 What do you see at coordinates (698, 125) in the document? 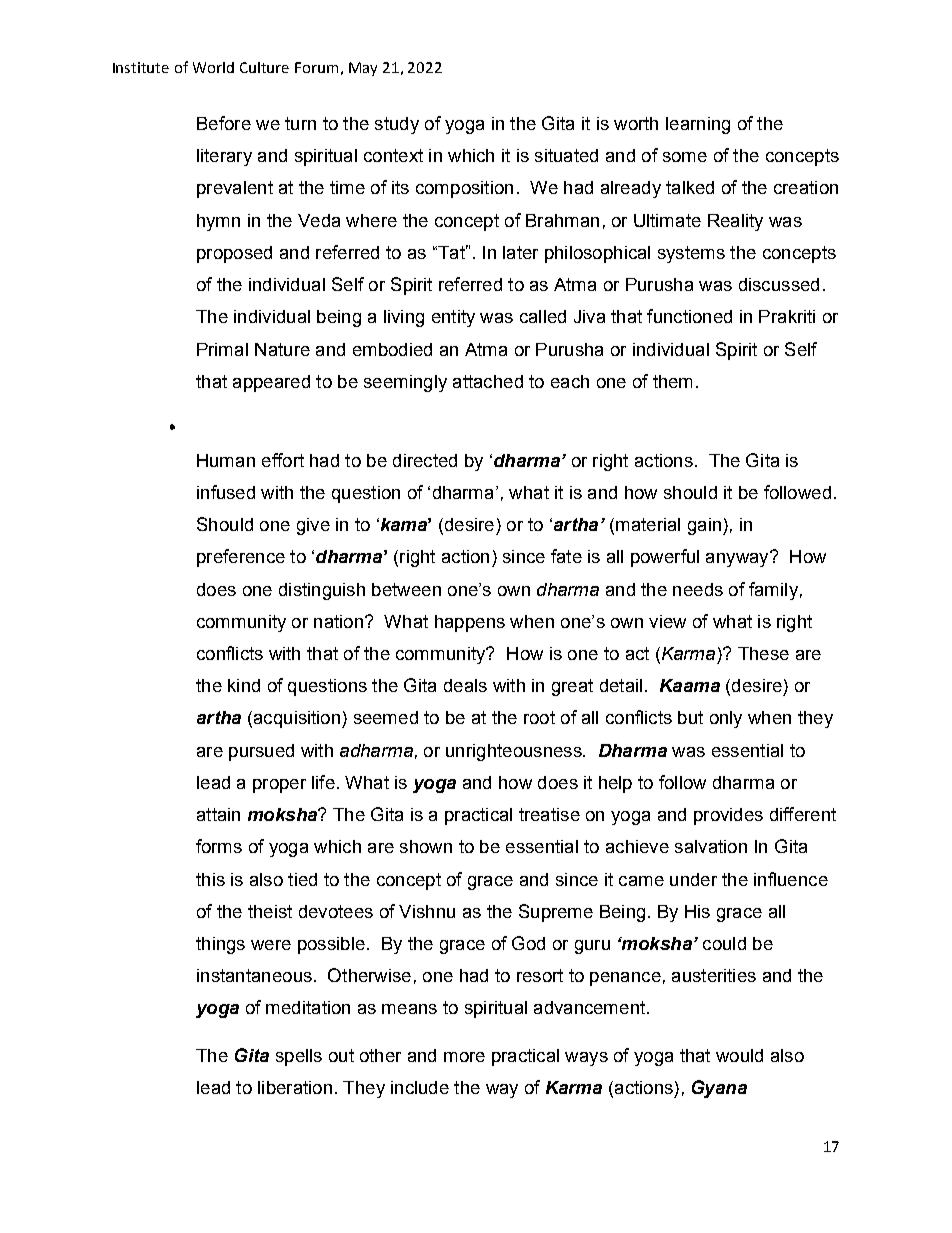
I see `learning` at bounding box center [698, 125].
